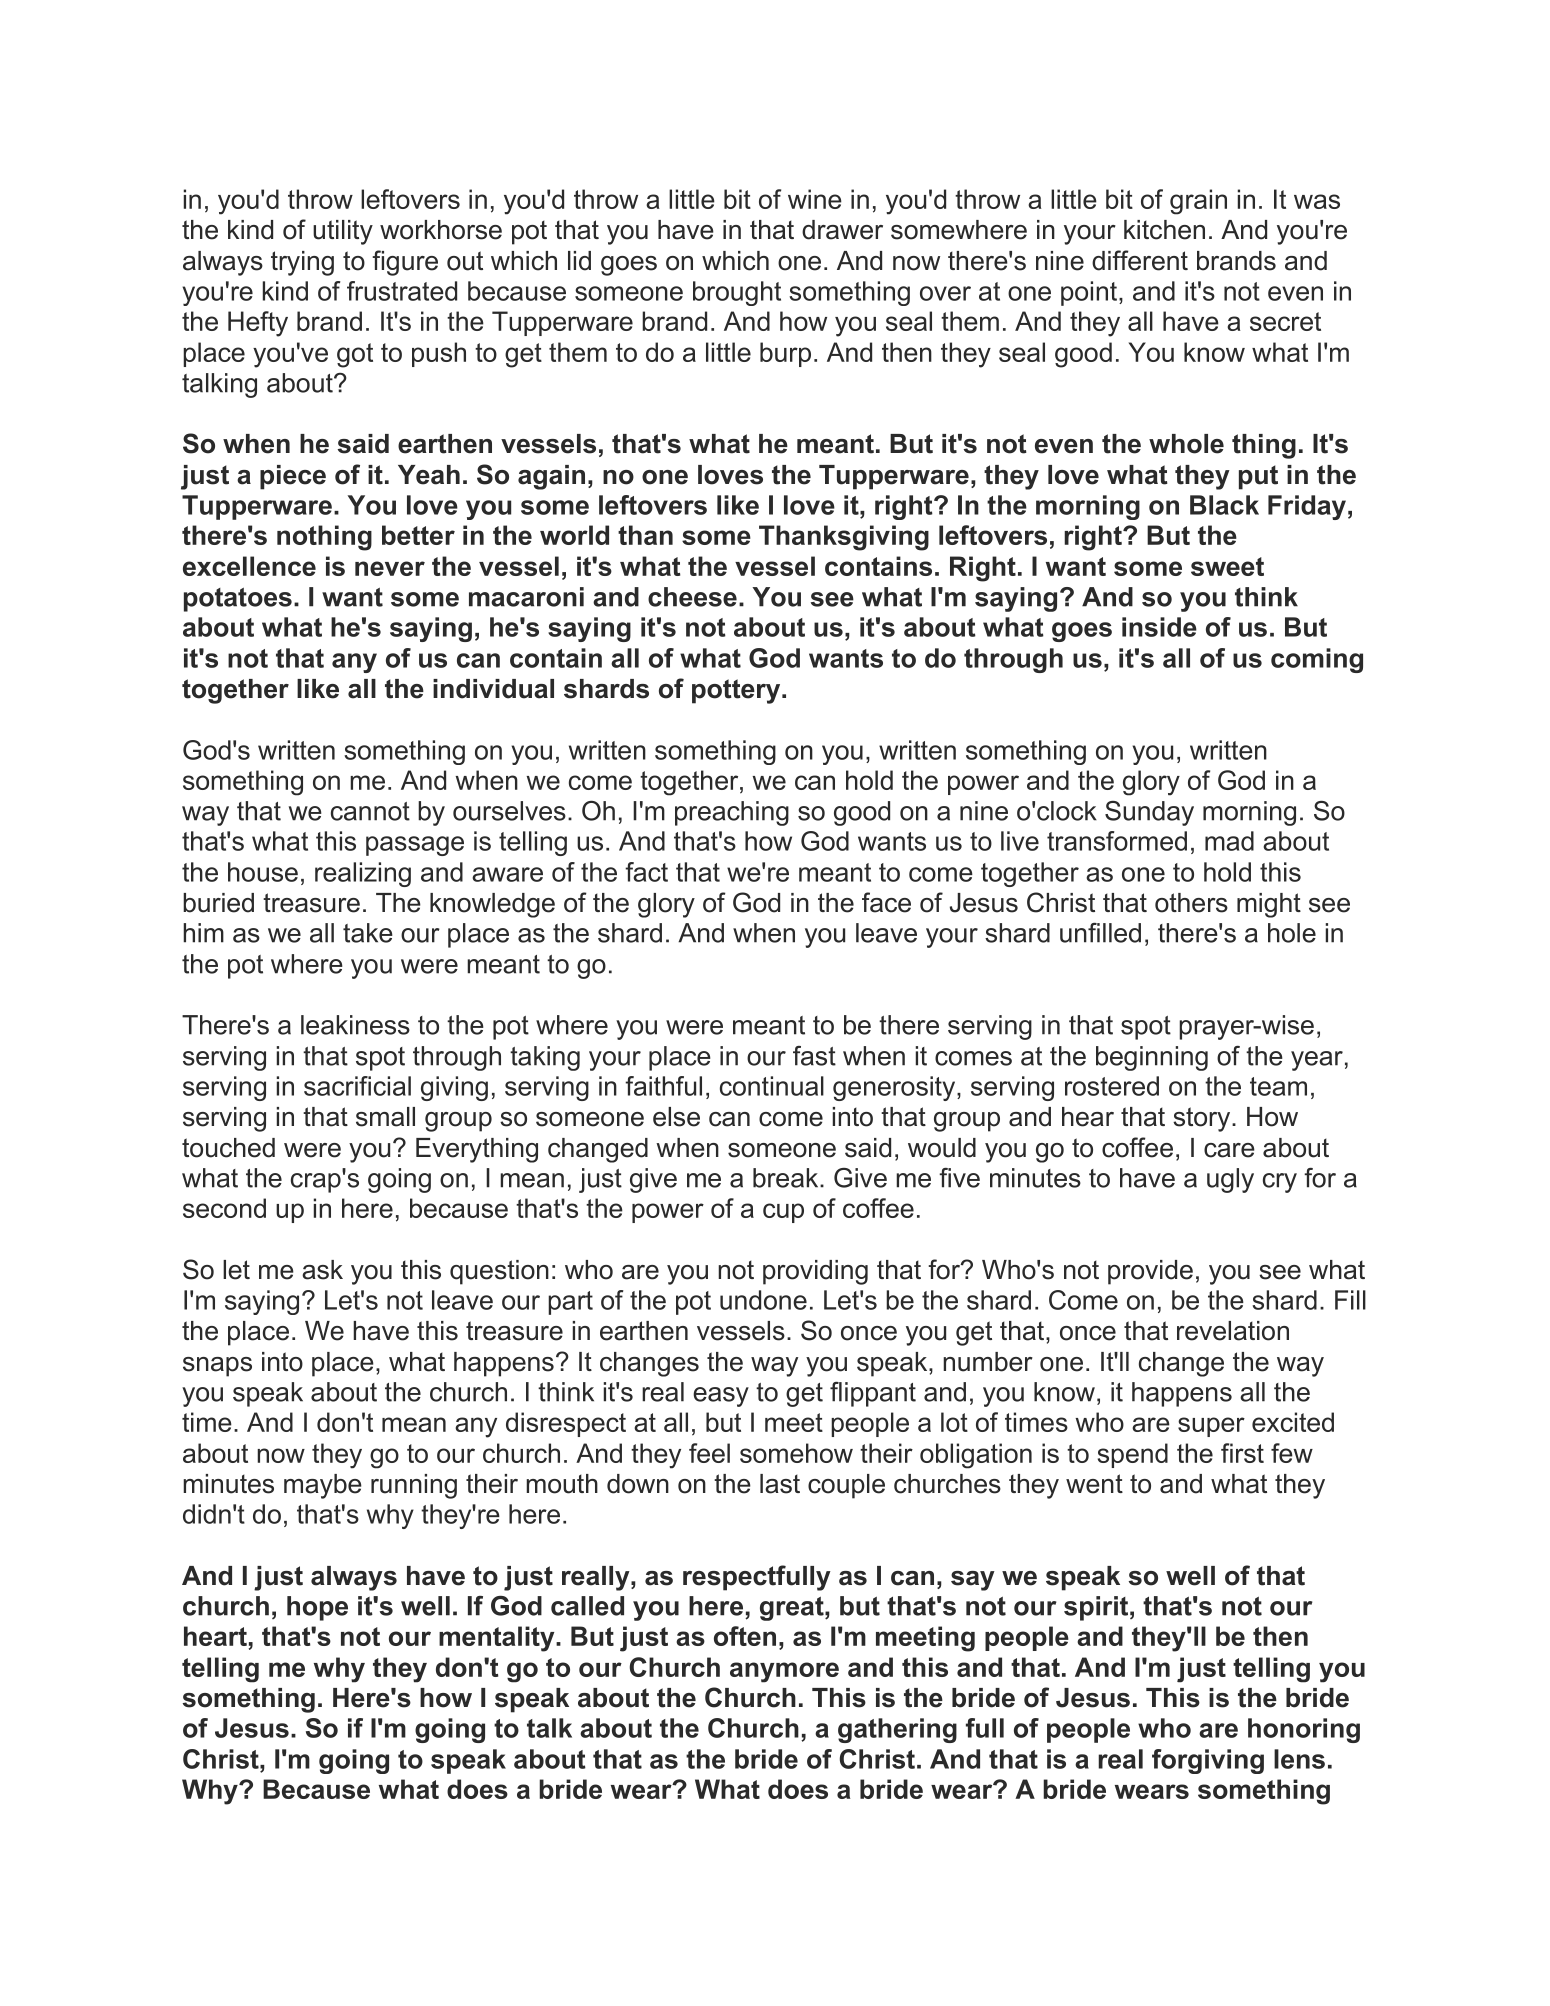  Describe the element at coordinates (1164, 230) in the screenshot. I see `kitchen` at that location.
